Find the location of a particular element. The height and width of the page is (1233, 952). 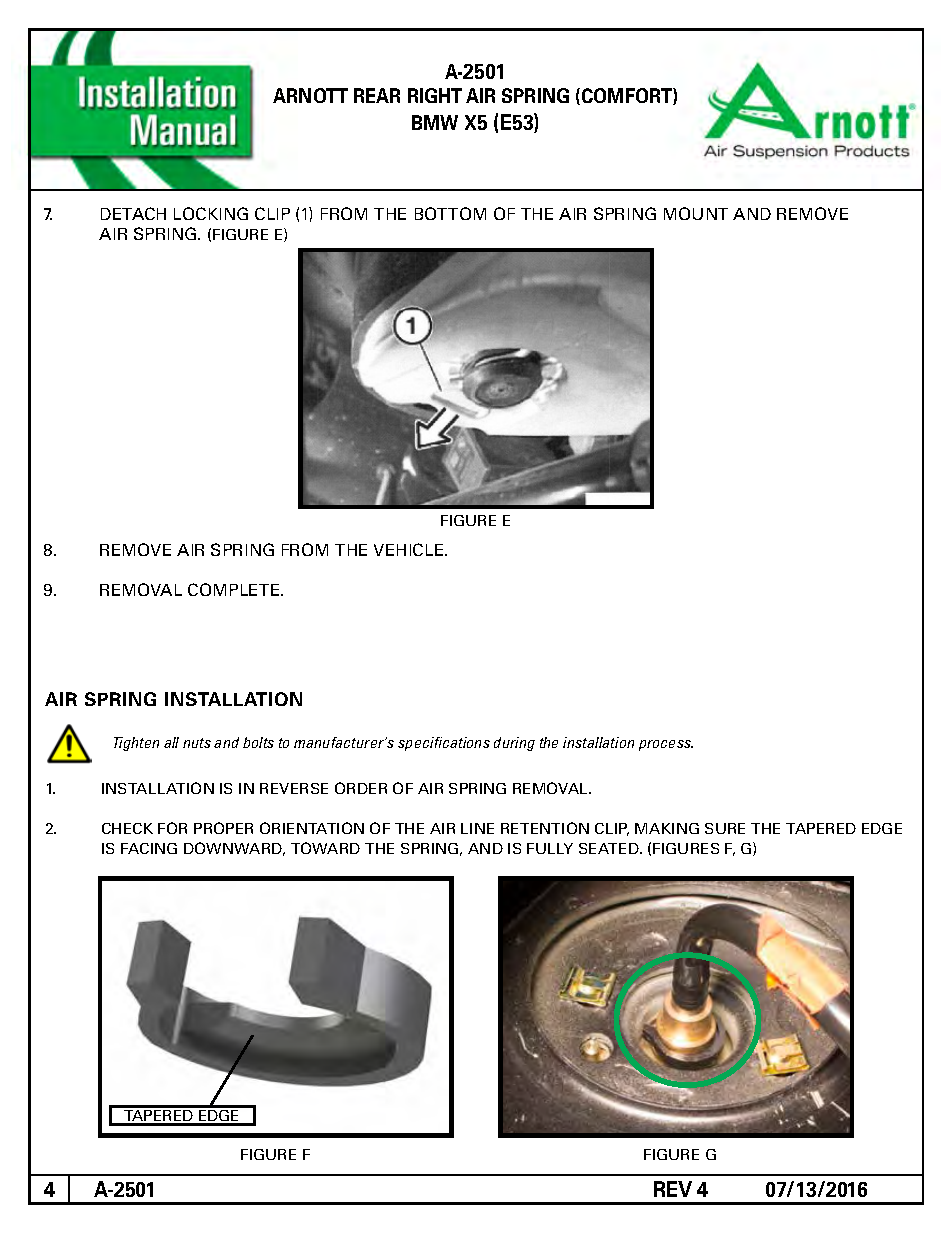

MOUNT is located at coordinates (696, 213).
